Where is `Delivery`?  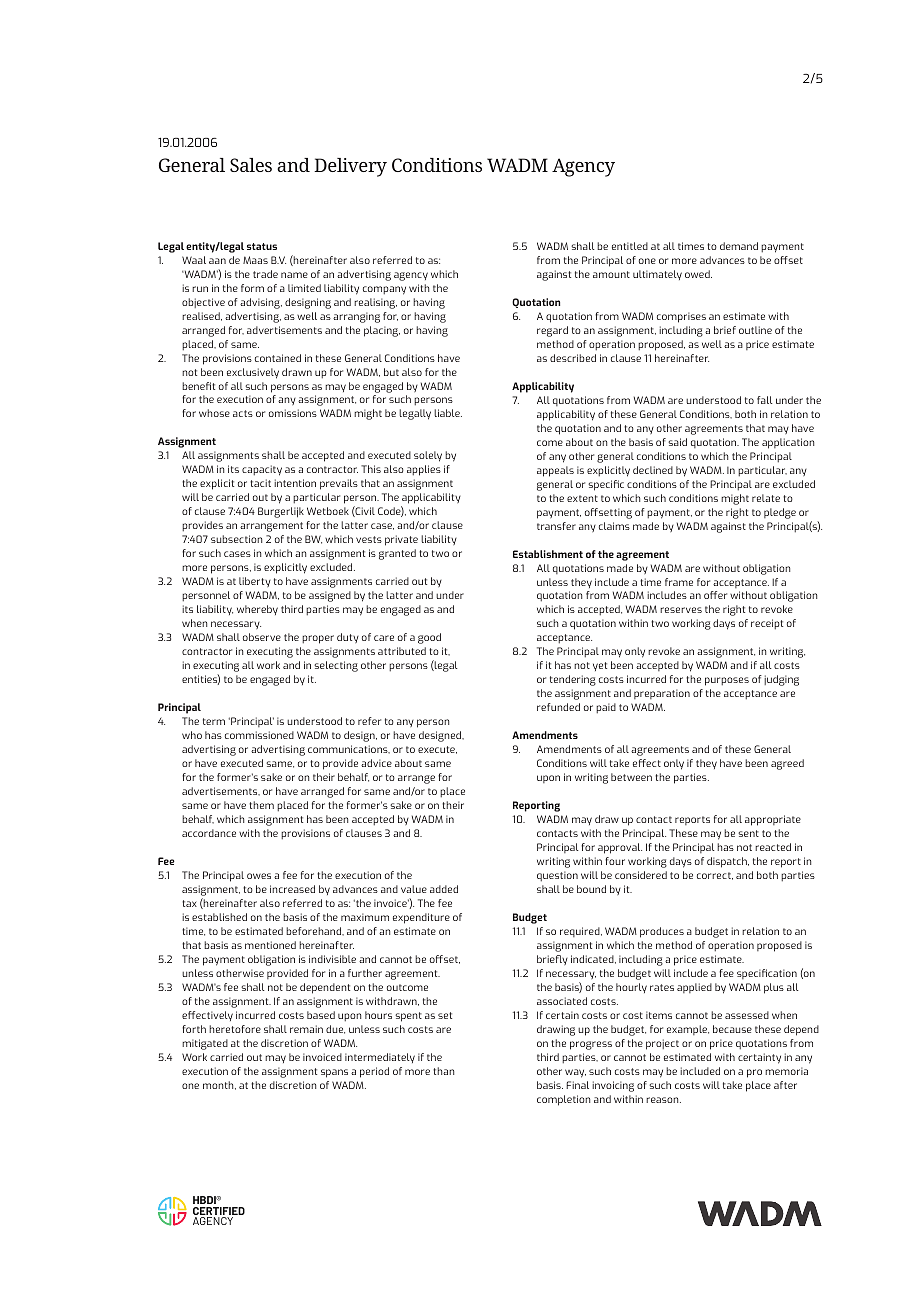 Delivery is located at coordinates (350, 167).
